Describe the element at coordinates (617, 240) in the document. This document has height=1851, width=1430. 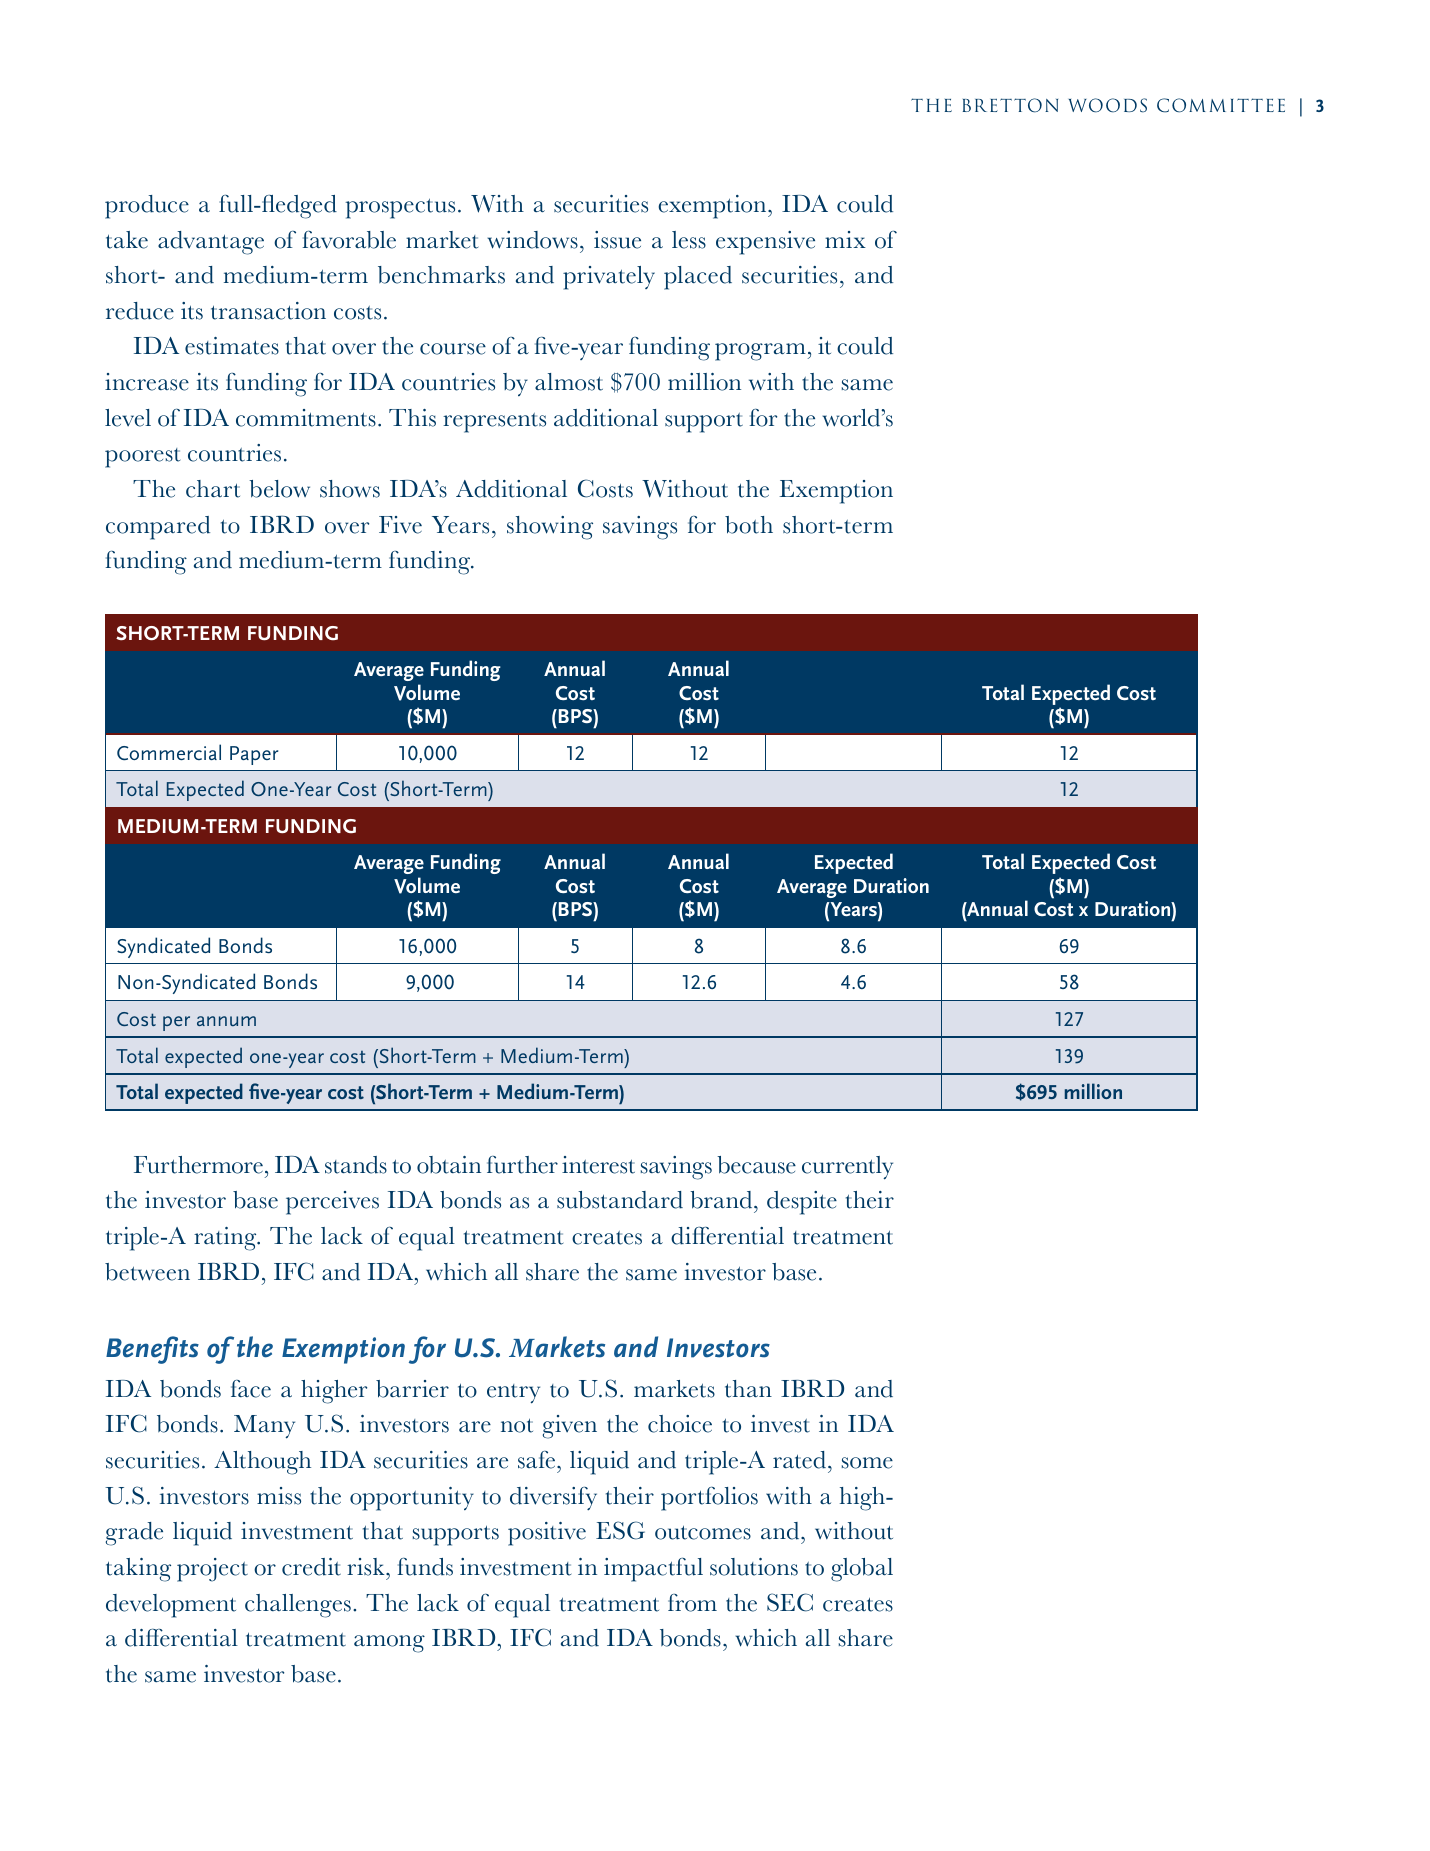
I see `issue` at that location.
